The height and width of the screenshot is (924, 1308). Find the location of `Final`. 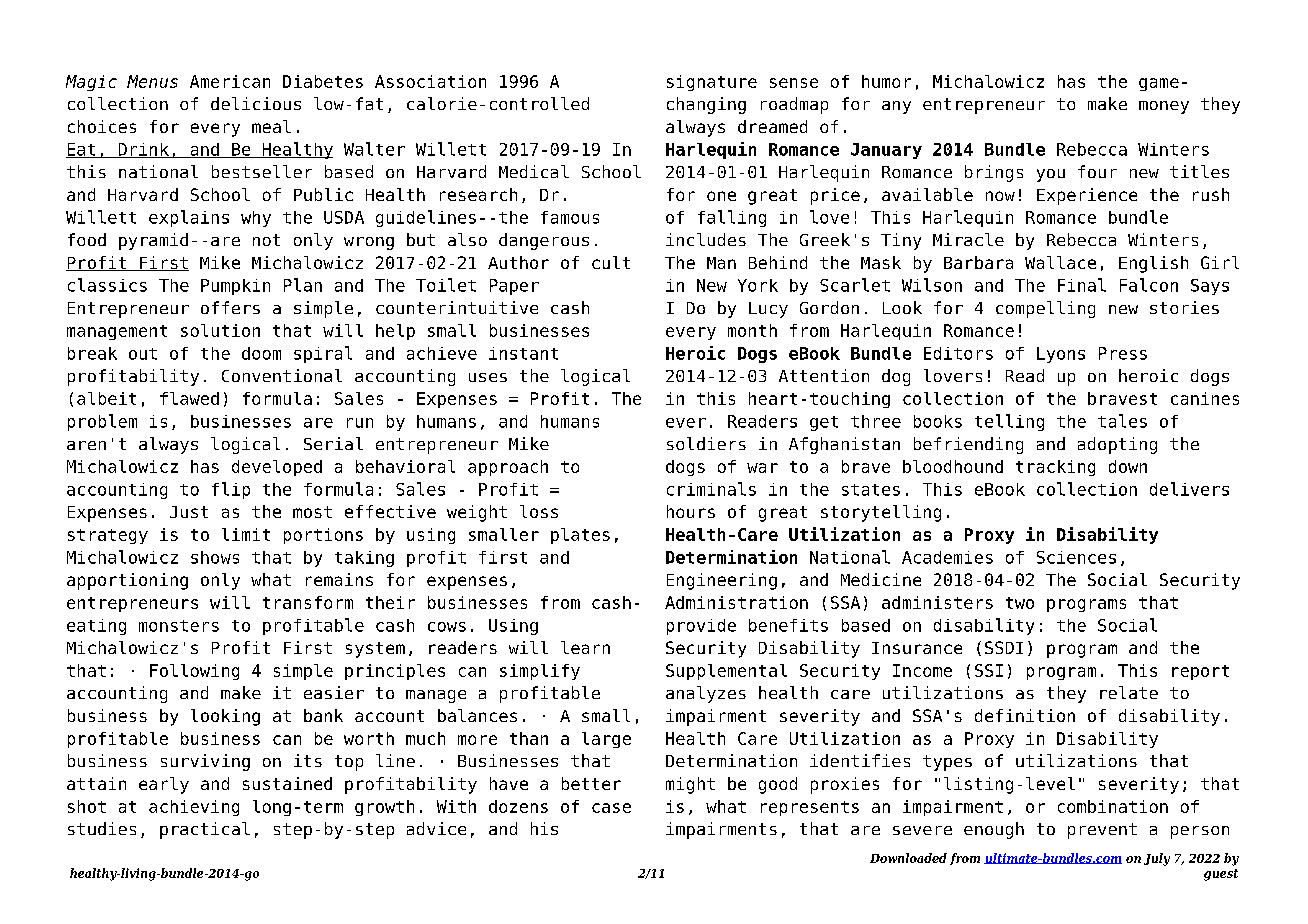

Final is located at coordinates (1082, 285).
